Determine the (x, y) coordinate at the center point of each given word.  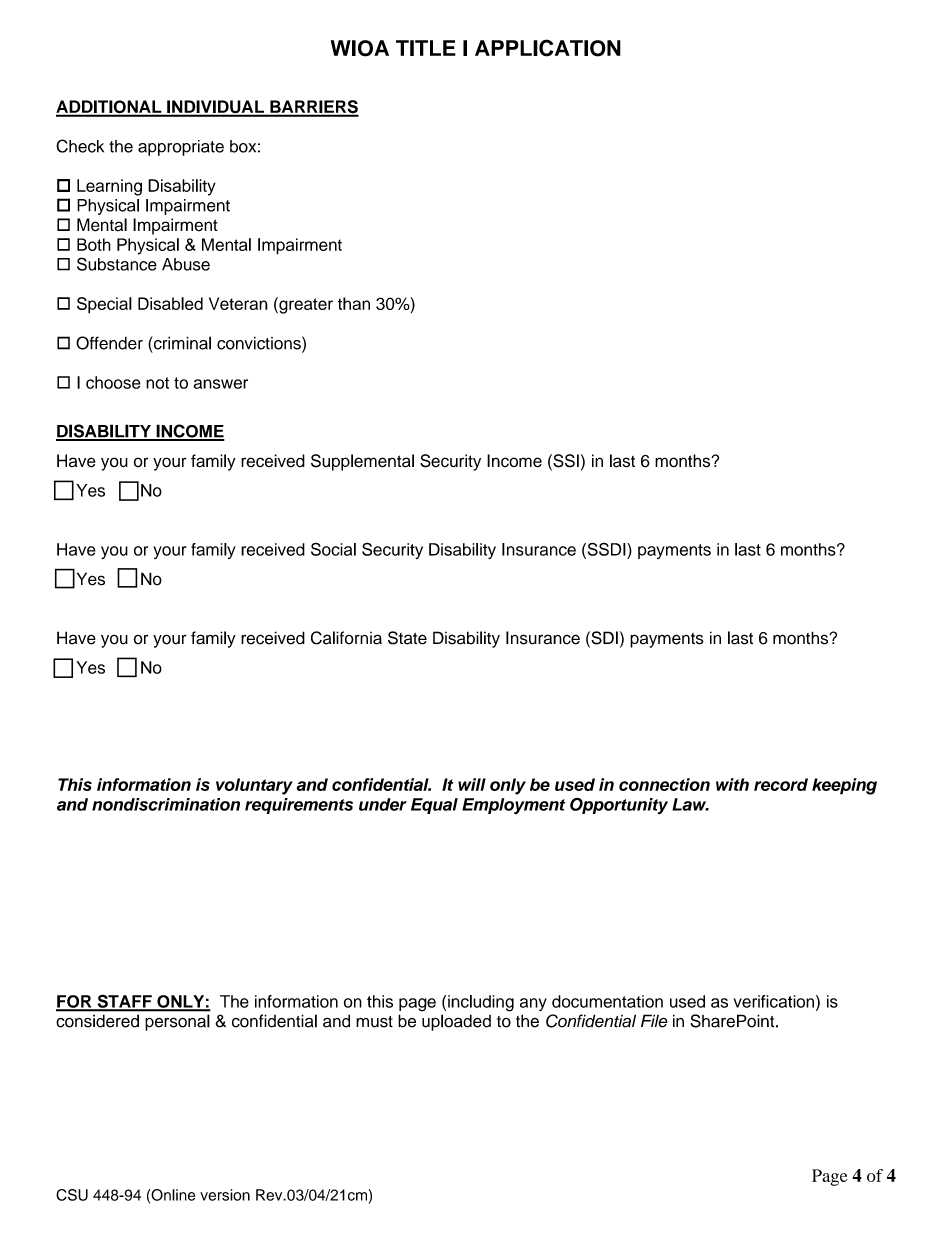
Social (333, 549)
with (732, 784)
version (225, 1195)
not (157, 383)
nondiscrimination (166, 804)
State (407, 638)
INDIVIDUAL (215, 108)
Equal (434, 806)
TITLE (426, 48)
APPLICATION (548, 48)
